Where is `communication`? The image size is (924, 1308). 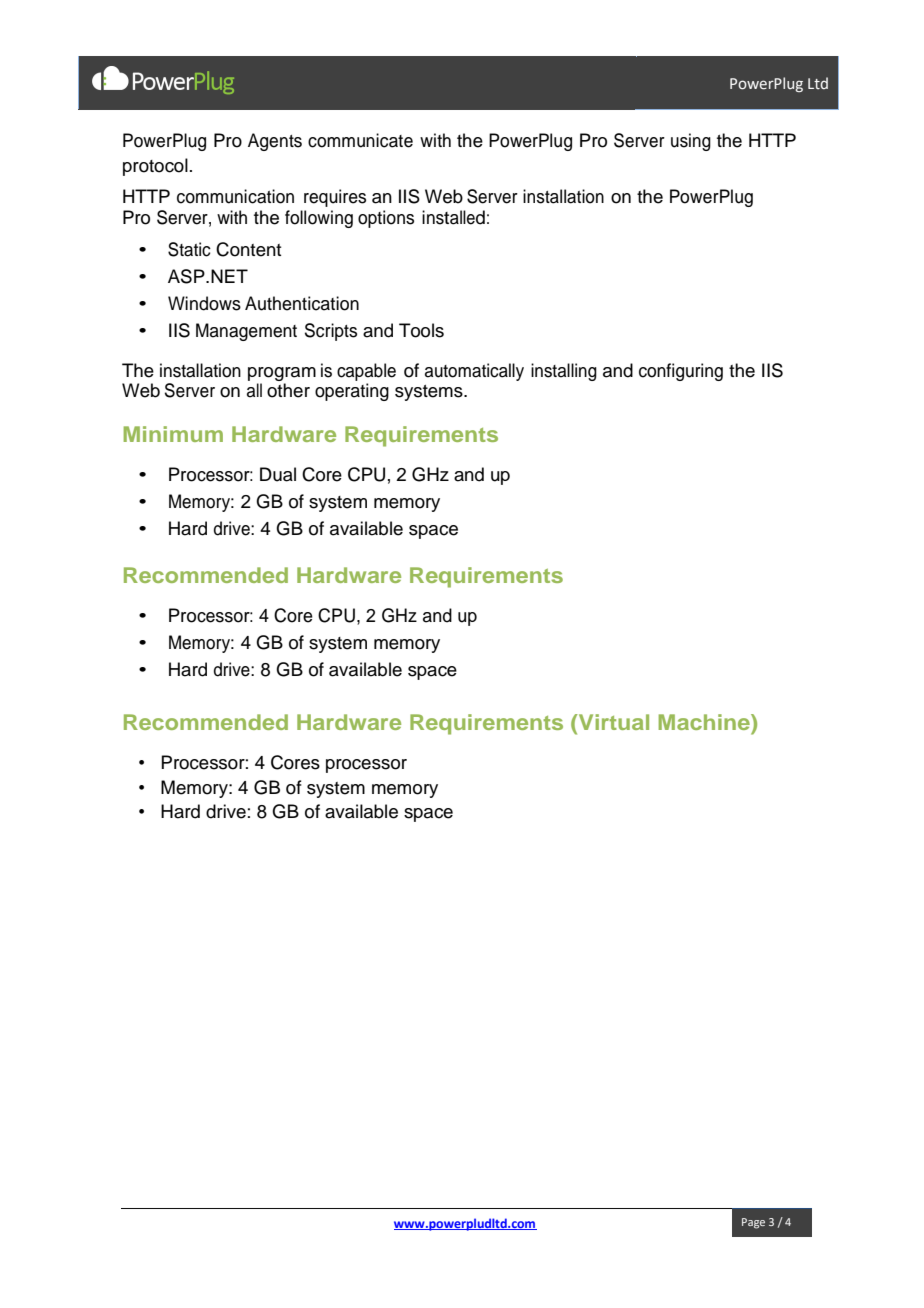 communication is located at coordinates (235, 196).
